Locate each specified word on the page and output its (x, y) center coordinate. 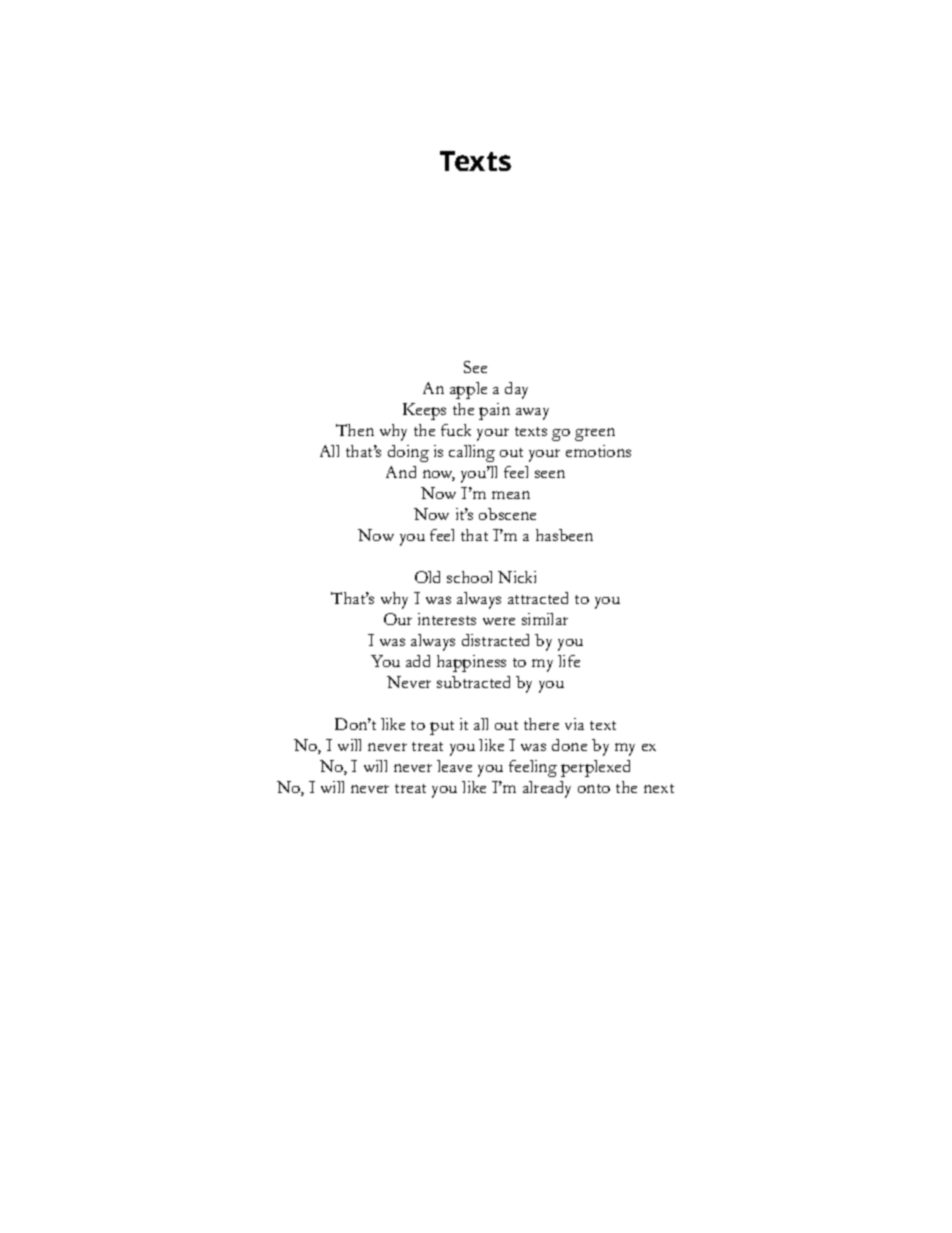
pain (494, 411)
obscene (507, 514)
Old (427, 577)
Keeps (424, 411)
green (595, 434)
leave (454, 766)
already (547, 789)
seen (550, 474)
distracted (495, 640)
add (418, 661)
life (569, 661)
